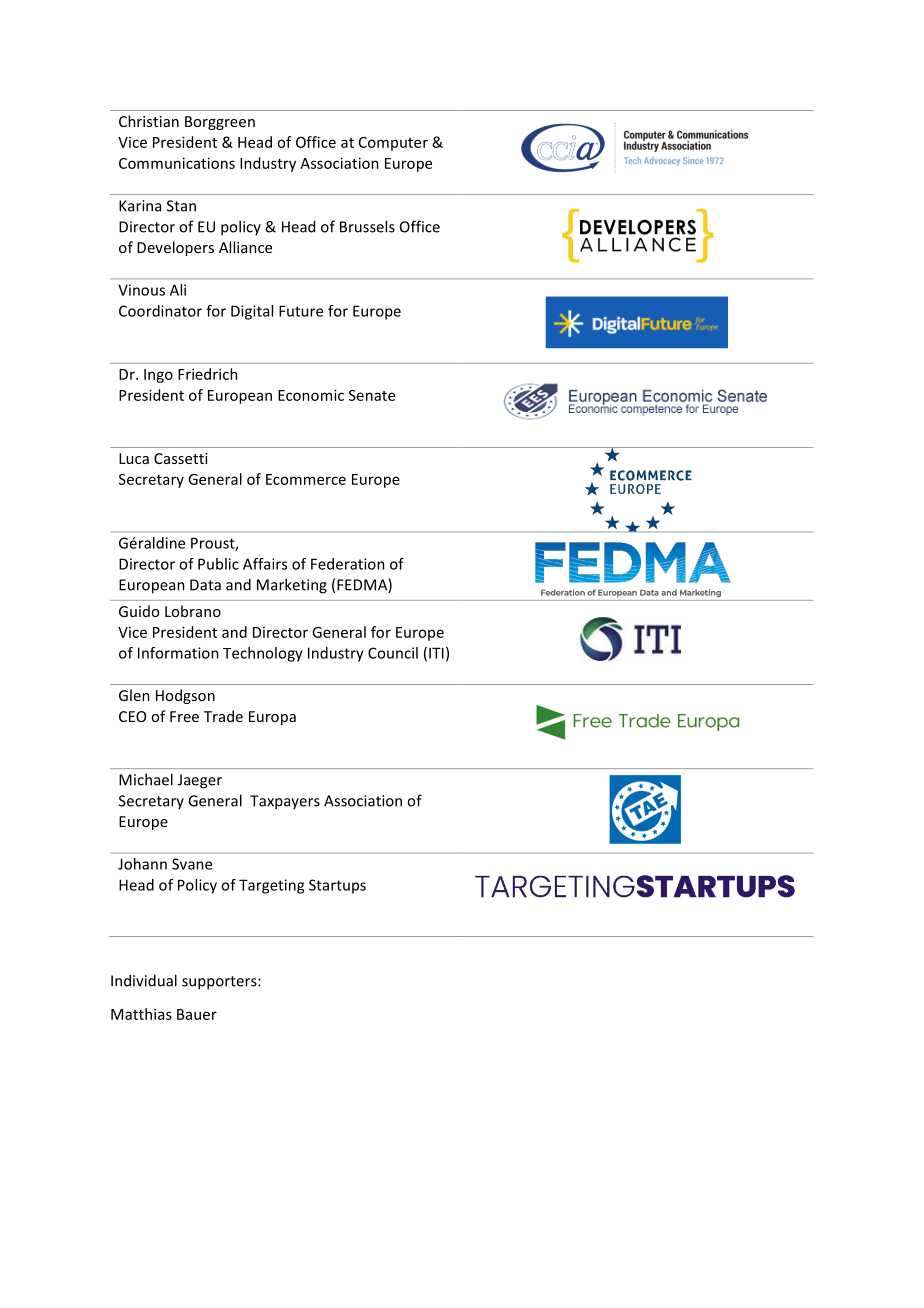 This document has width=924, height=1308. I want to click on Communications, so click(177, 163).
